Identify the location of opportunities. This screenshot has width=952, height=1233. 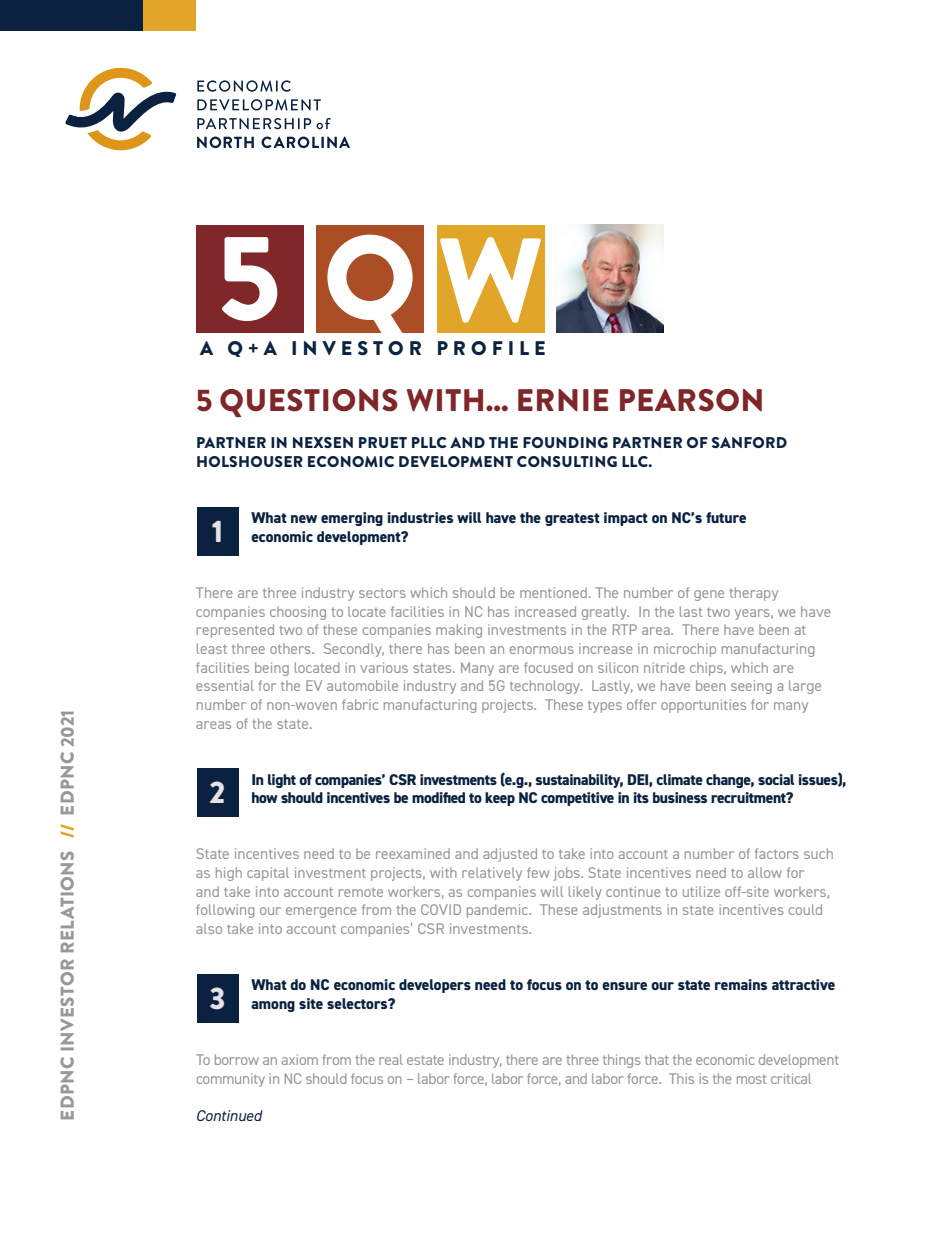
(703, 706).
